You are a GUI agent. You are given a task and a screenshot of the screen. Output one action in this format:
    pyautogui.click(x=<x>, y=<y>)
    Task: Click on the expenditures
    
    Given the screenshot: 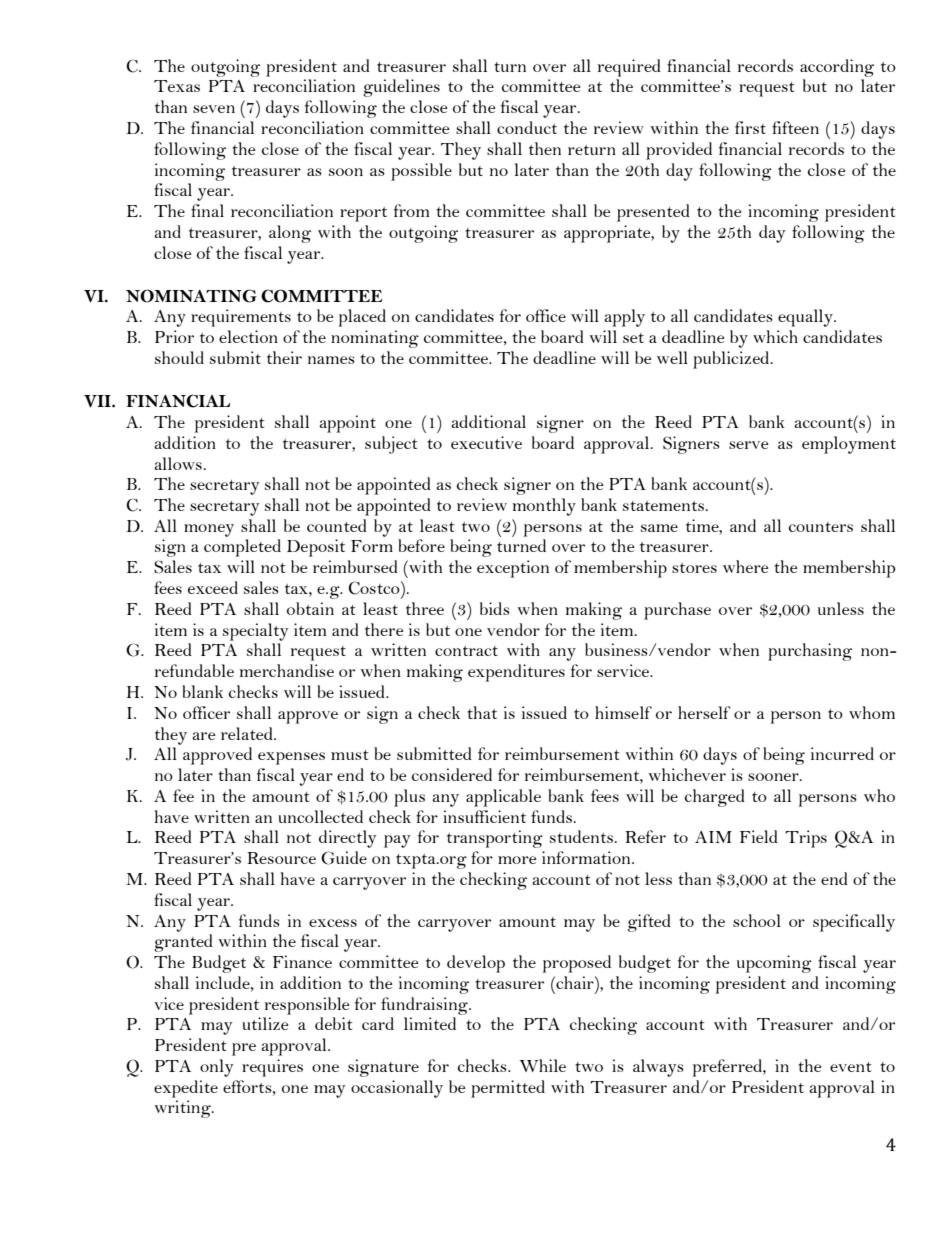 What is the action you would take?
    pyautogui.click(x=516, y=673)
